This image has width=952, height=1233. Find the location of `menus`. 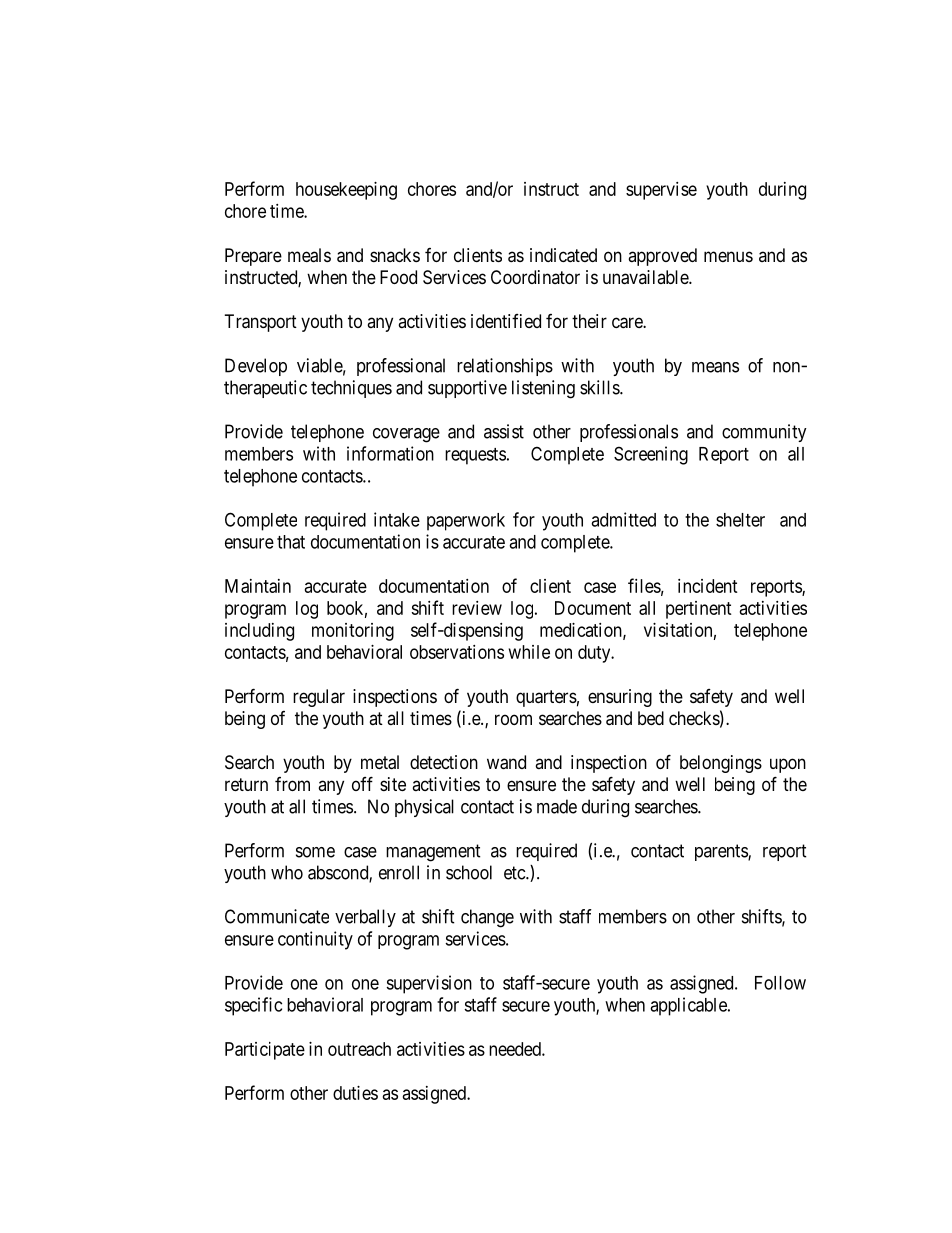

menus is located at coordinates (728, 256).
